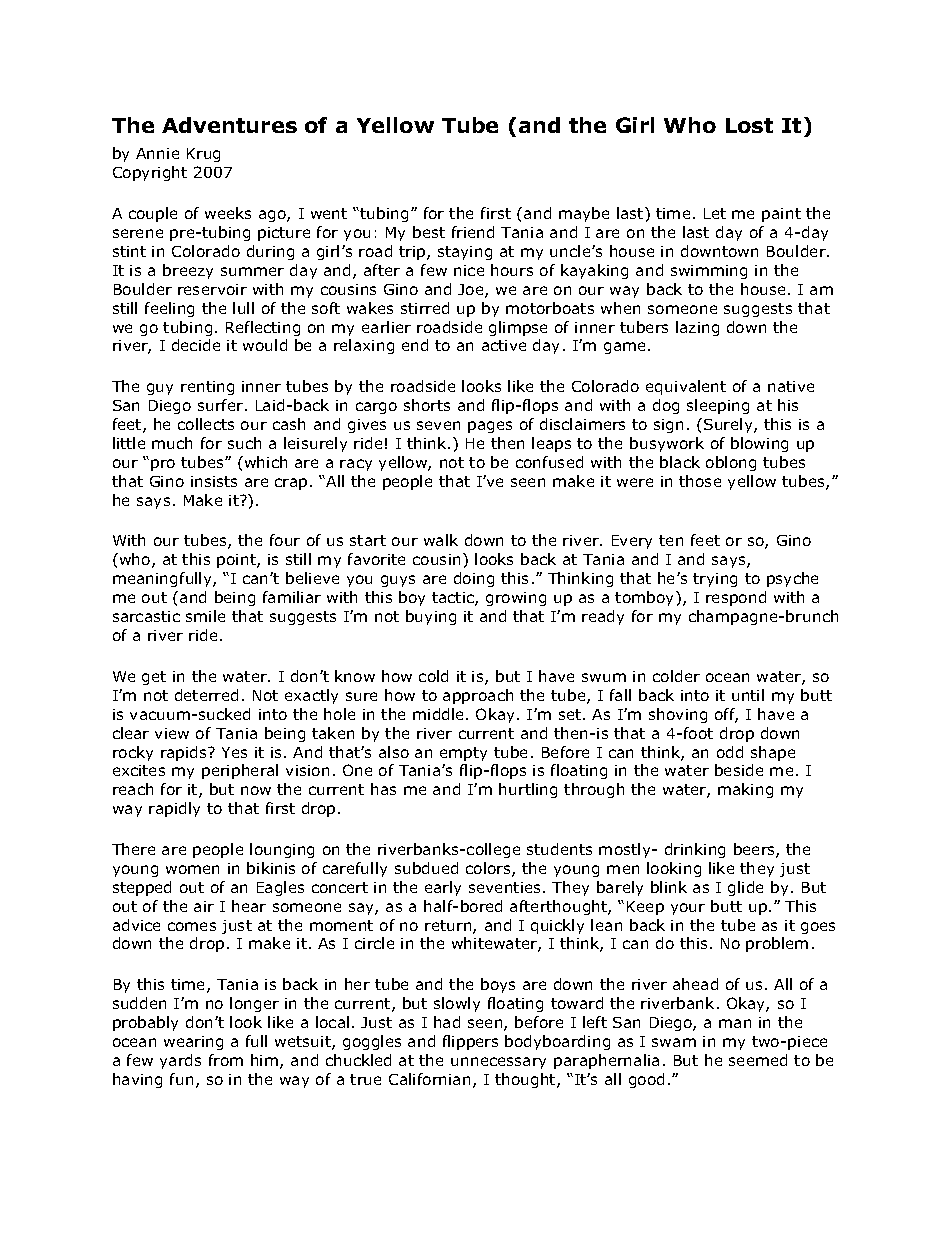 Image resolution: width=952 pixels, height=1233 pixels. Describe the element at coordinates (226, 1060) in the screenshot. I see `from` at that location.
